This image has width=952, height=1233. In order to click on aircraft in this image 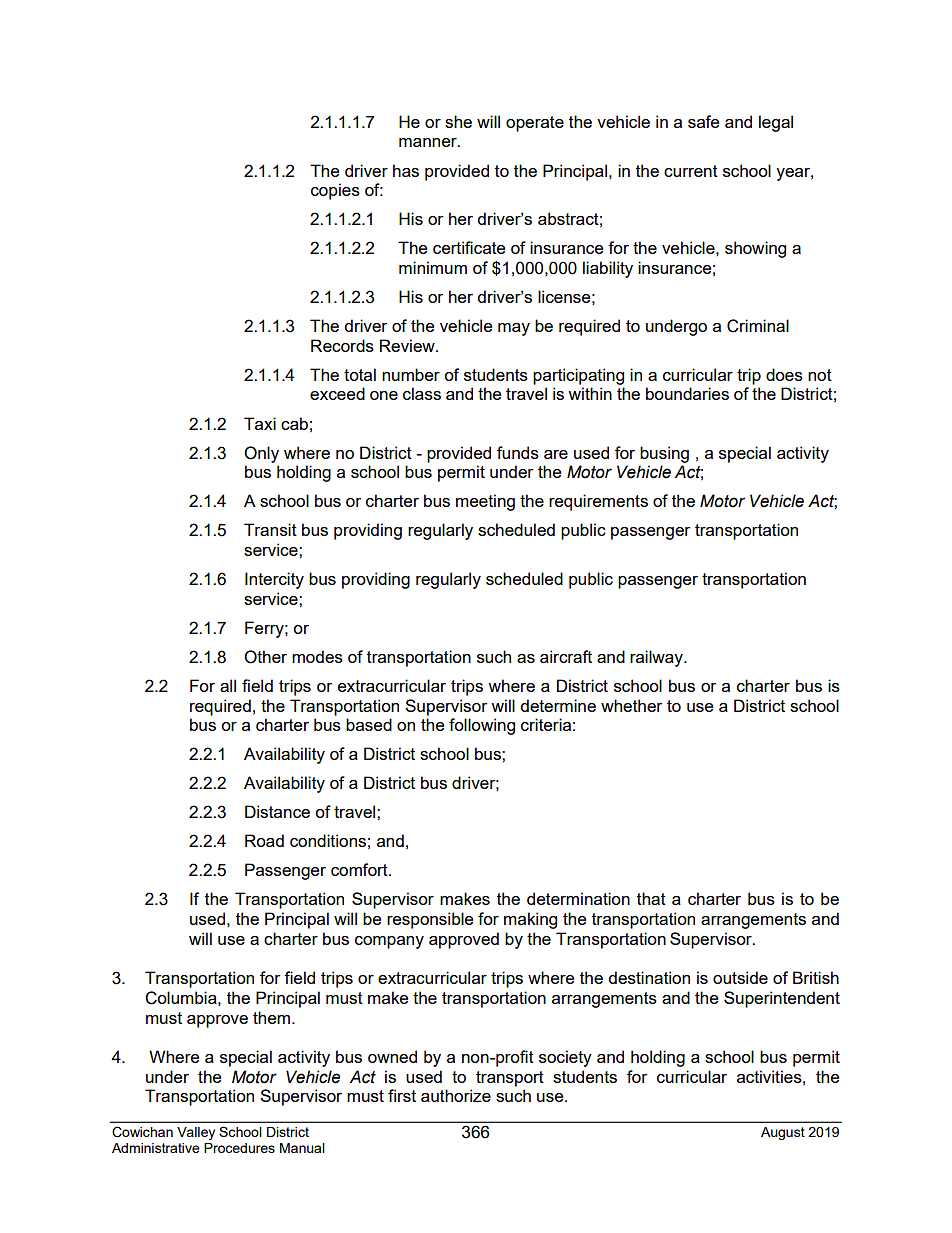, I will do `click(566, 656)`.
